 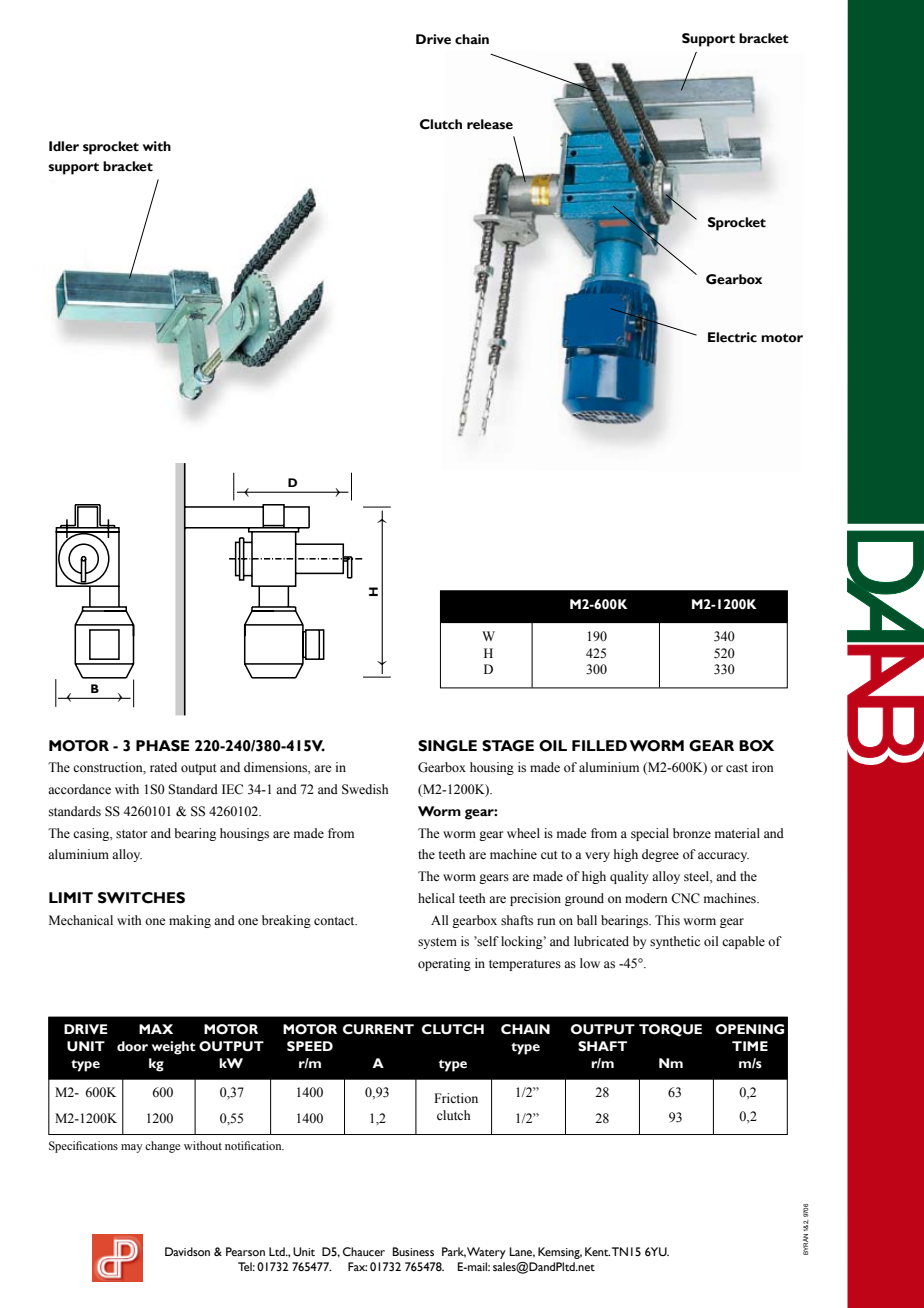 What do you see at coordinates (141, 898) in the image?
I see `SWITCHES` at bounding box center [141, 898].
